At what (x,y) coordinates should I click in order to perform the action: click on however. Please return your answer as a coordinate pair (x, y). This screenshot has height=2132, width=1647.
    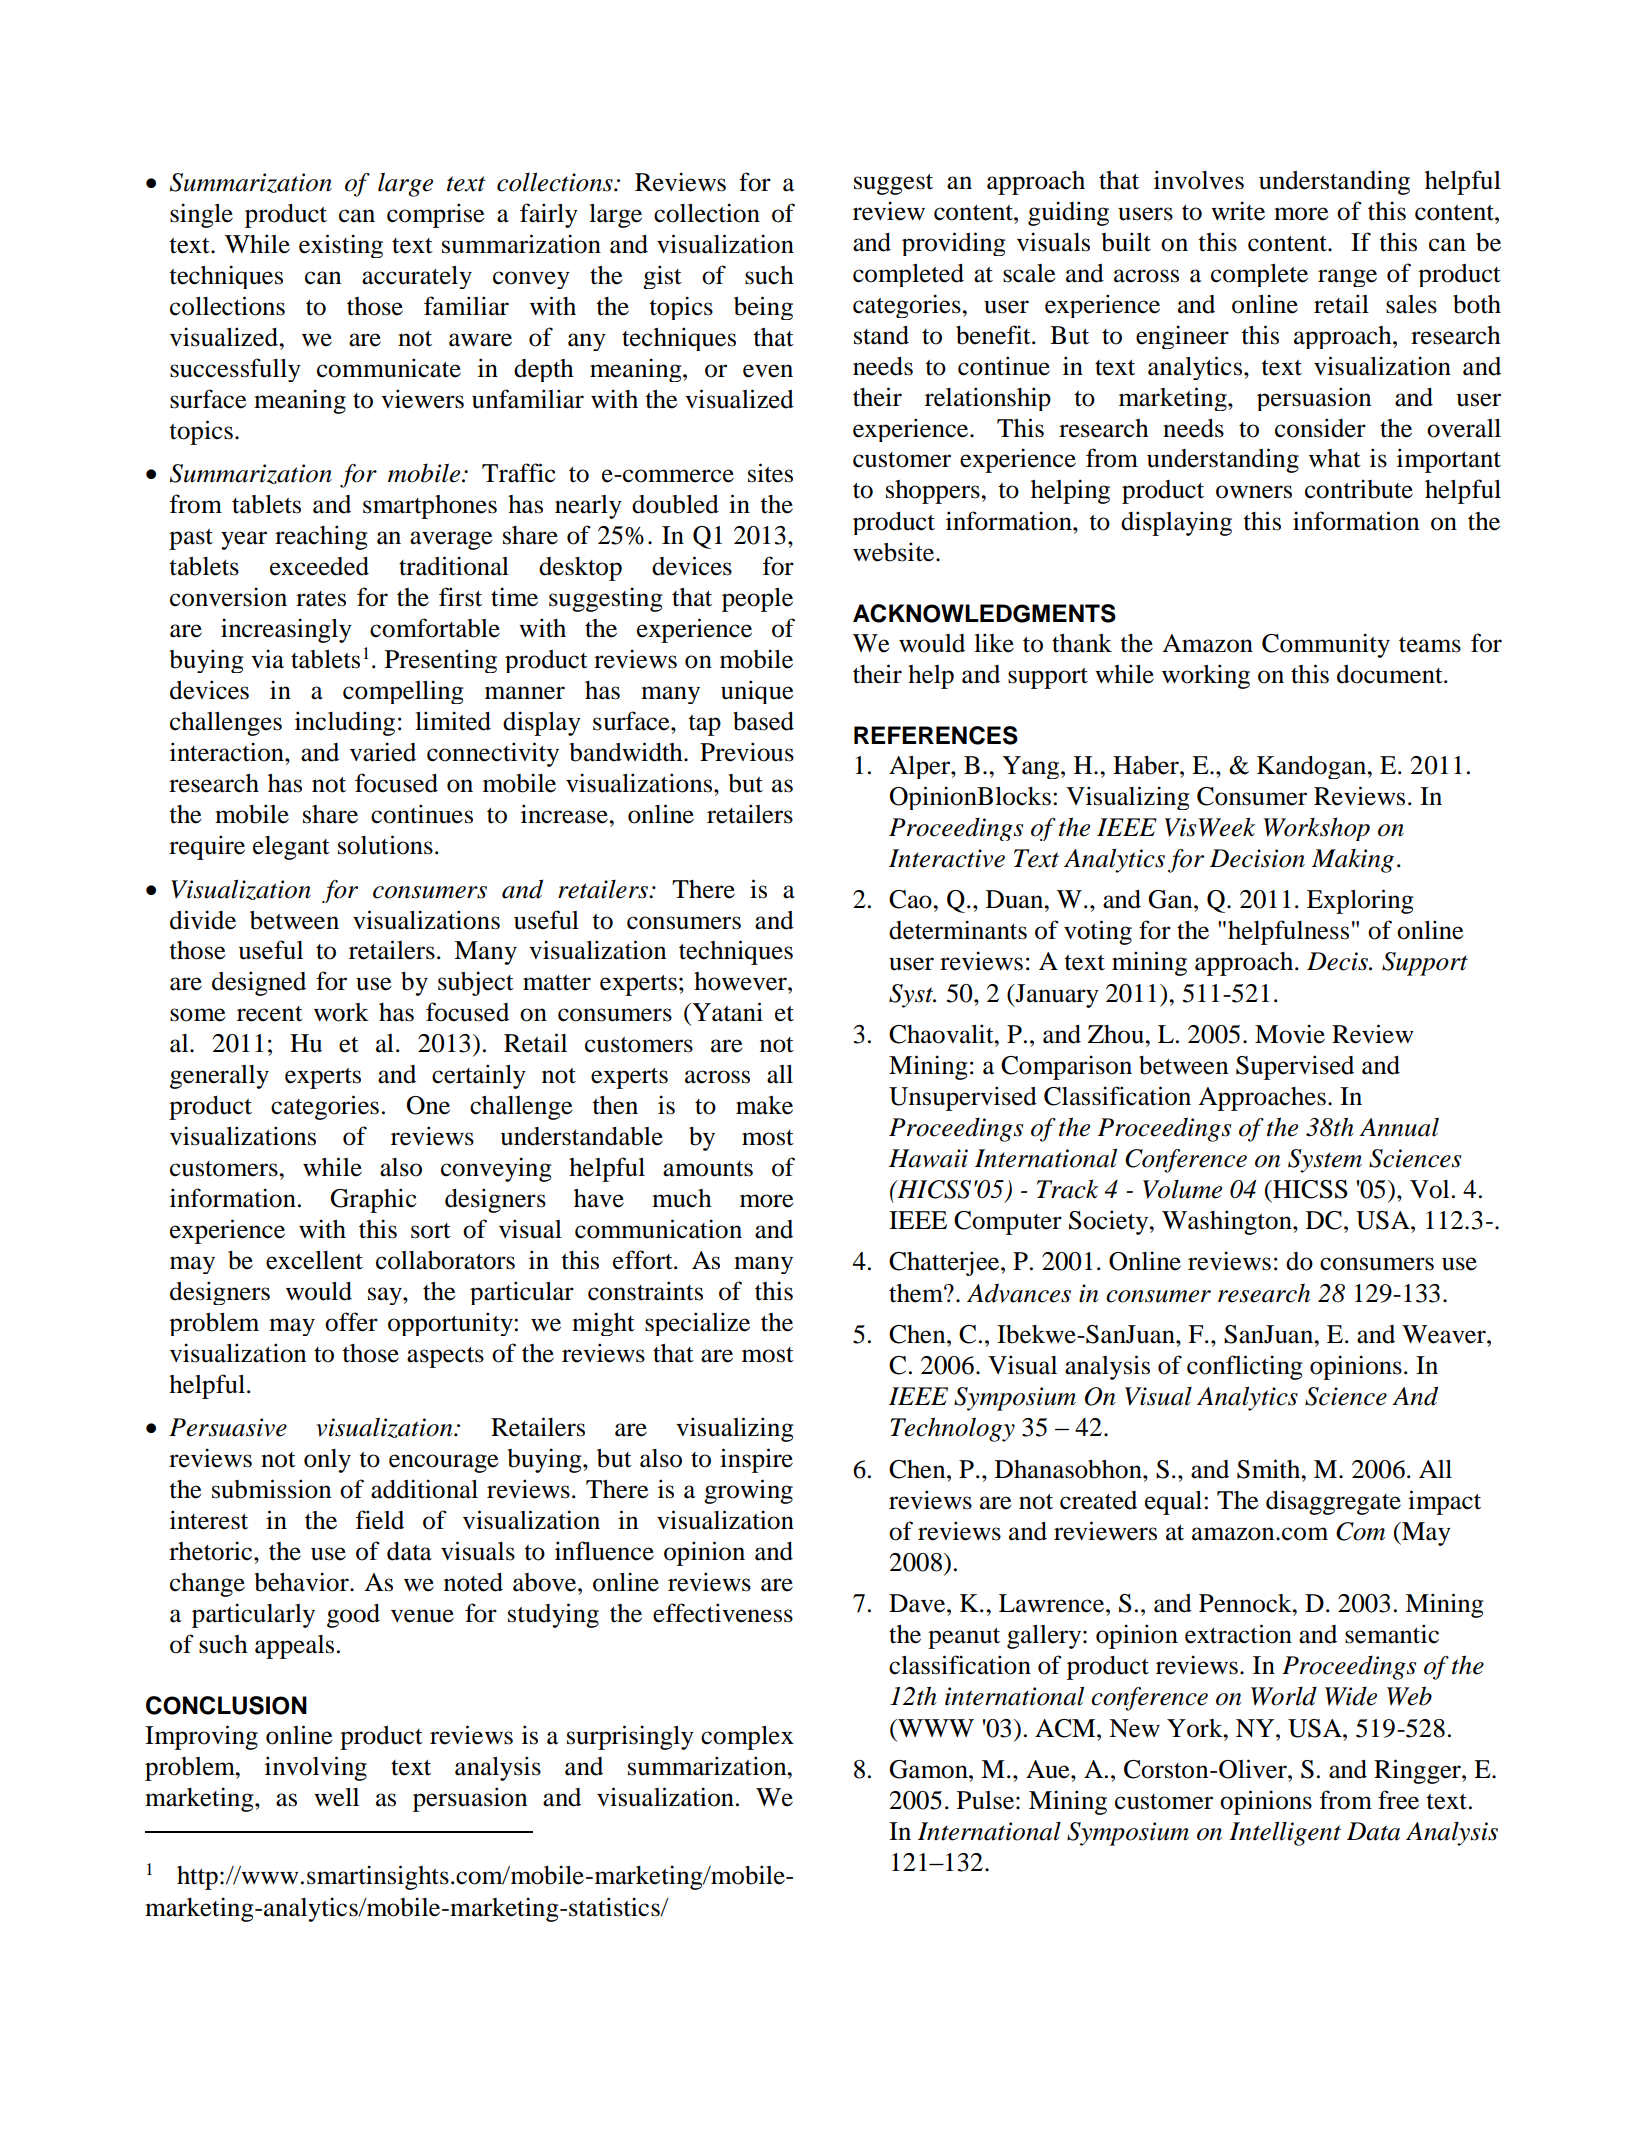
    Looking at the image, I should click on (741, 981).
